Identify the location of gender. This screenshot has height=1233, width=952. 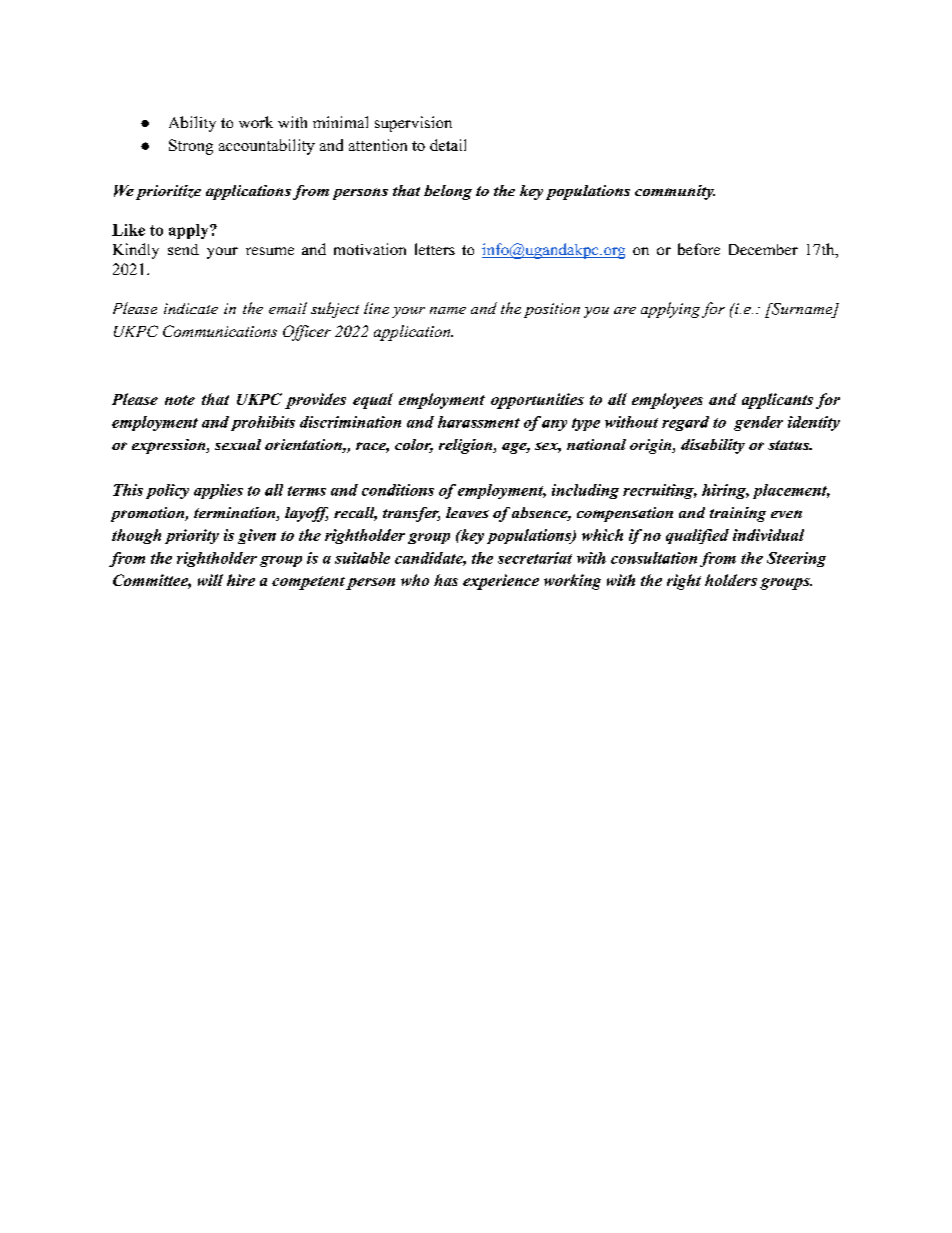
(758, 423).
